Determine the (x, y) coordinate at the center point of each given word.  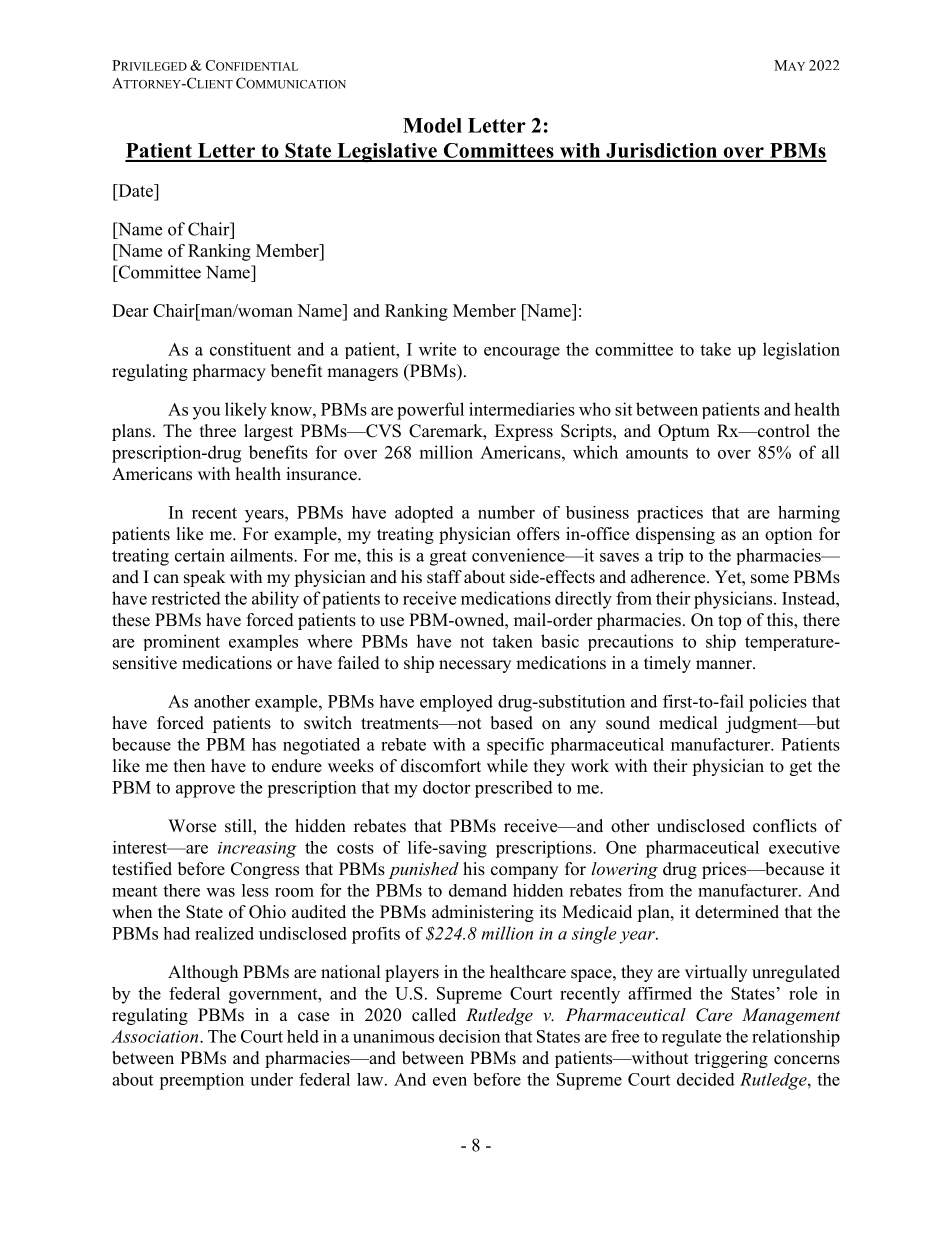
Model (432, 125)
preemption (201, 1081)
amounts (657, 453)
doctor (446, 787)
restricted (186, 598)
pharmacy (229, 372)
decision (469, 1036)
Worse (192, 826)
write (437, 349)
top (729, 622)
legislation (801, 351)
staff (444, 577)
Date (135, 190)
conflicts (785, 826)
